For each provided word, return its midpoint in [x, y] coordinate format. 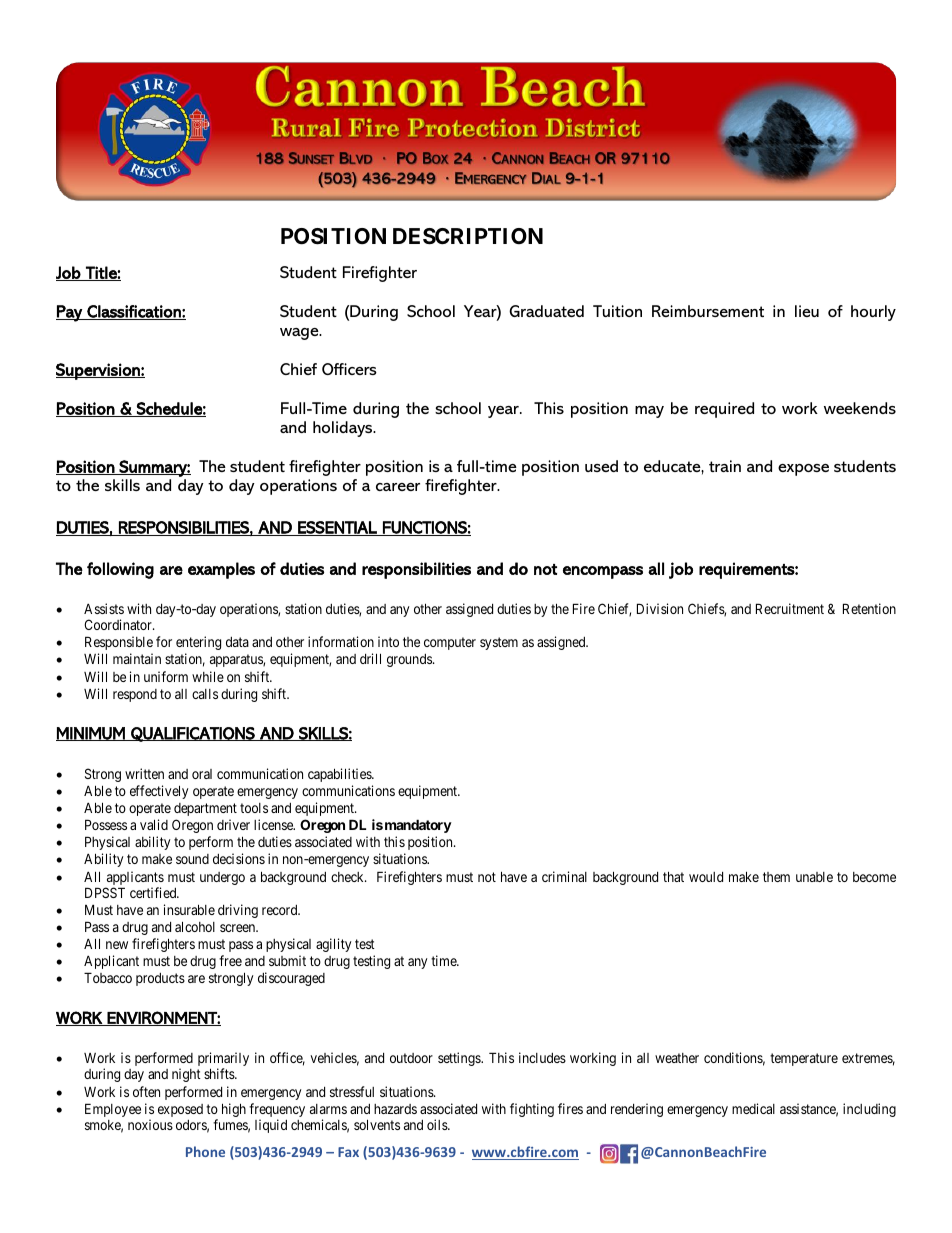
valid [154, 824]
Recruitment [790, 608]
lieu [807, 311]
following [120, 570]
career [398, 487]
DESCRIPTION [468, 236]
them [776, 877]
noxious [150, 1124]
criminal [564, 876]
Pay [70, 313]
